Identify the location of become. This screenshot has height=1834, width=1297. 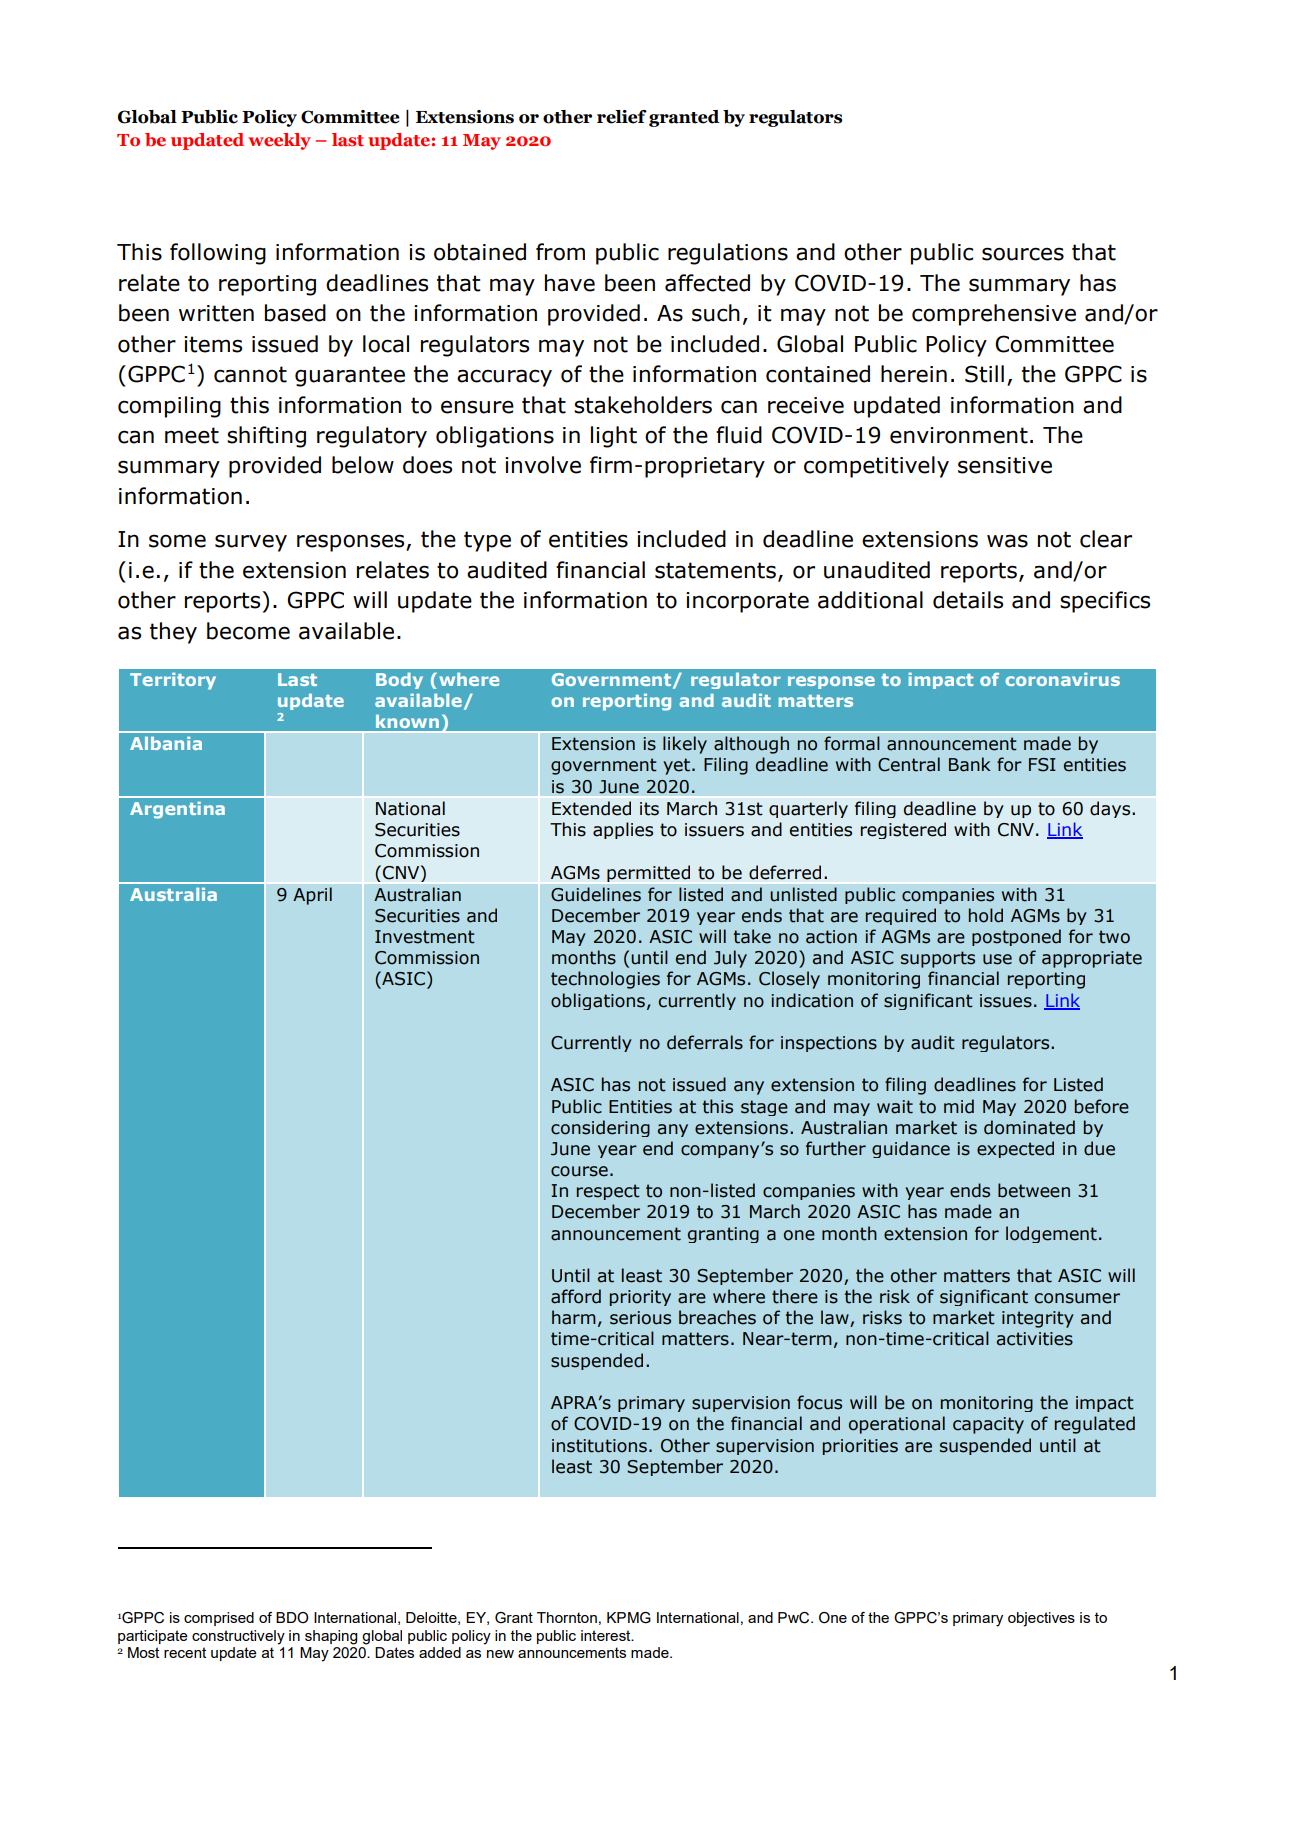
(248, 631).
